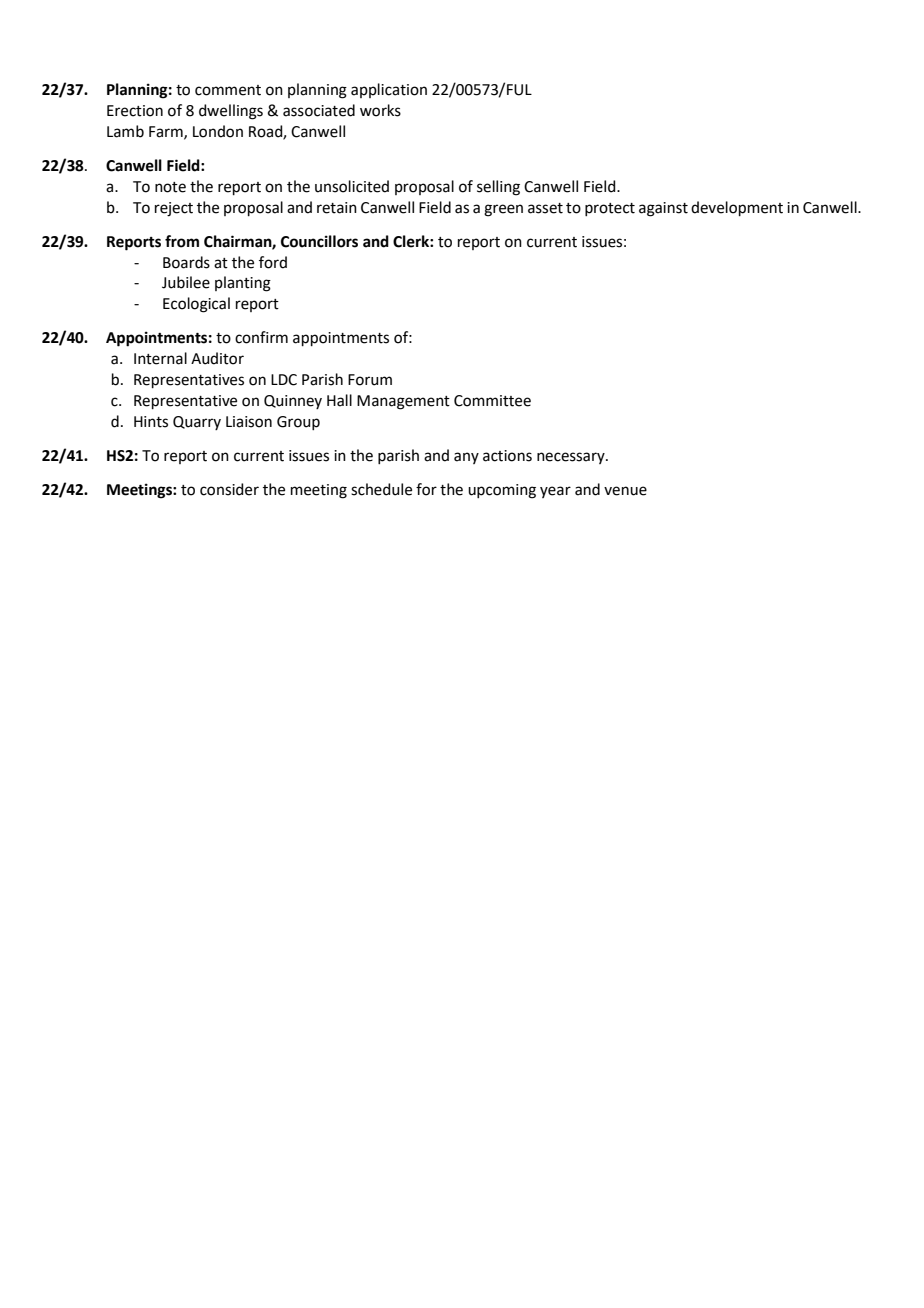  I want to click on application, so click(389, 90).
